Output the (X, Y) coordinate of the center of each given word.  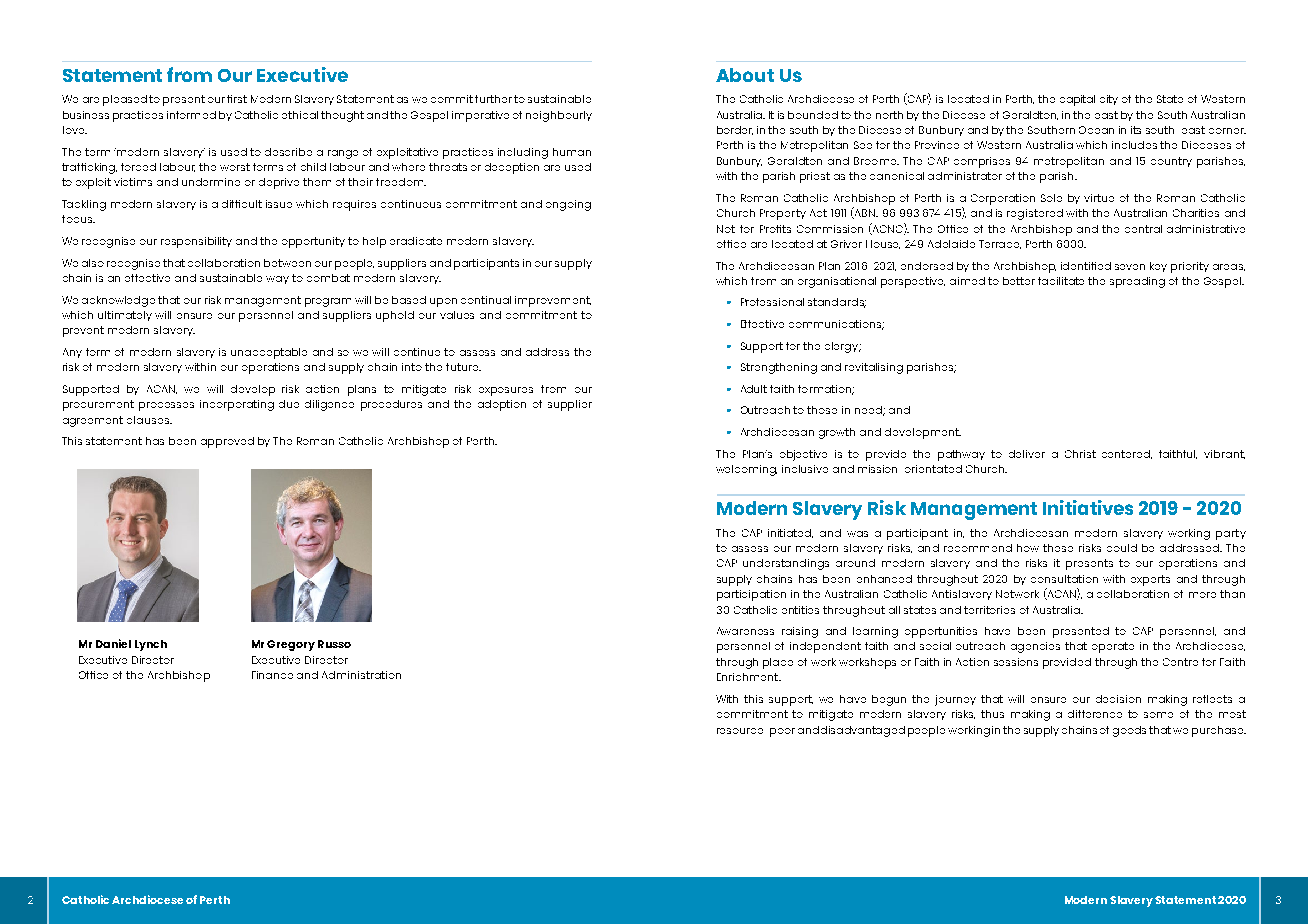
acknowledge (118, 301)
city (1109, 100)
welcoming (746, 470)
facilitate (1061, 281)
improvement (553, 301)
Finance (272, 675)
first (237, 99)
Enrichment (748, 677)
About (745, 75)
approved (227, 442)
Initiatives (1088, 507)
